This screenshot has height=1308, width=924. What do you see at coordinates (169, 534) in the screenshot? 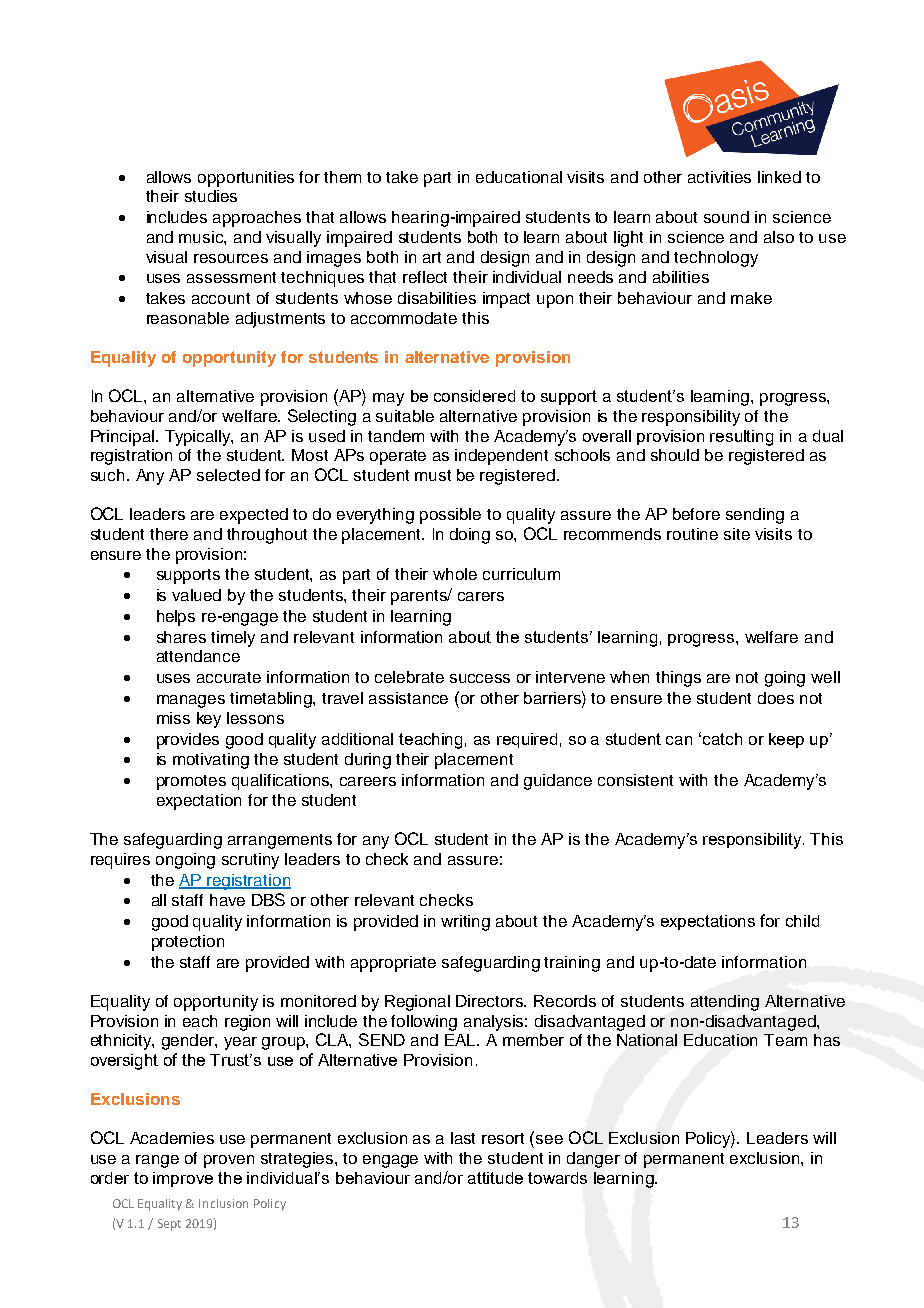
I see `there` at bounding box center [169, 534].
